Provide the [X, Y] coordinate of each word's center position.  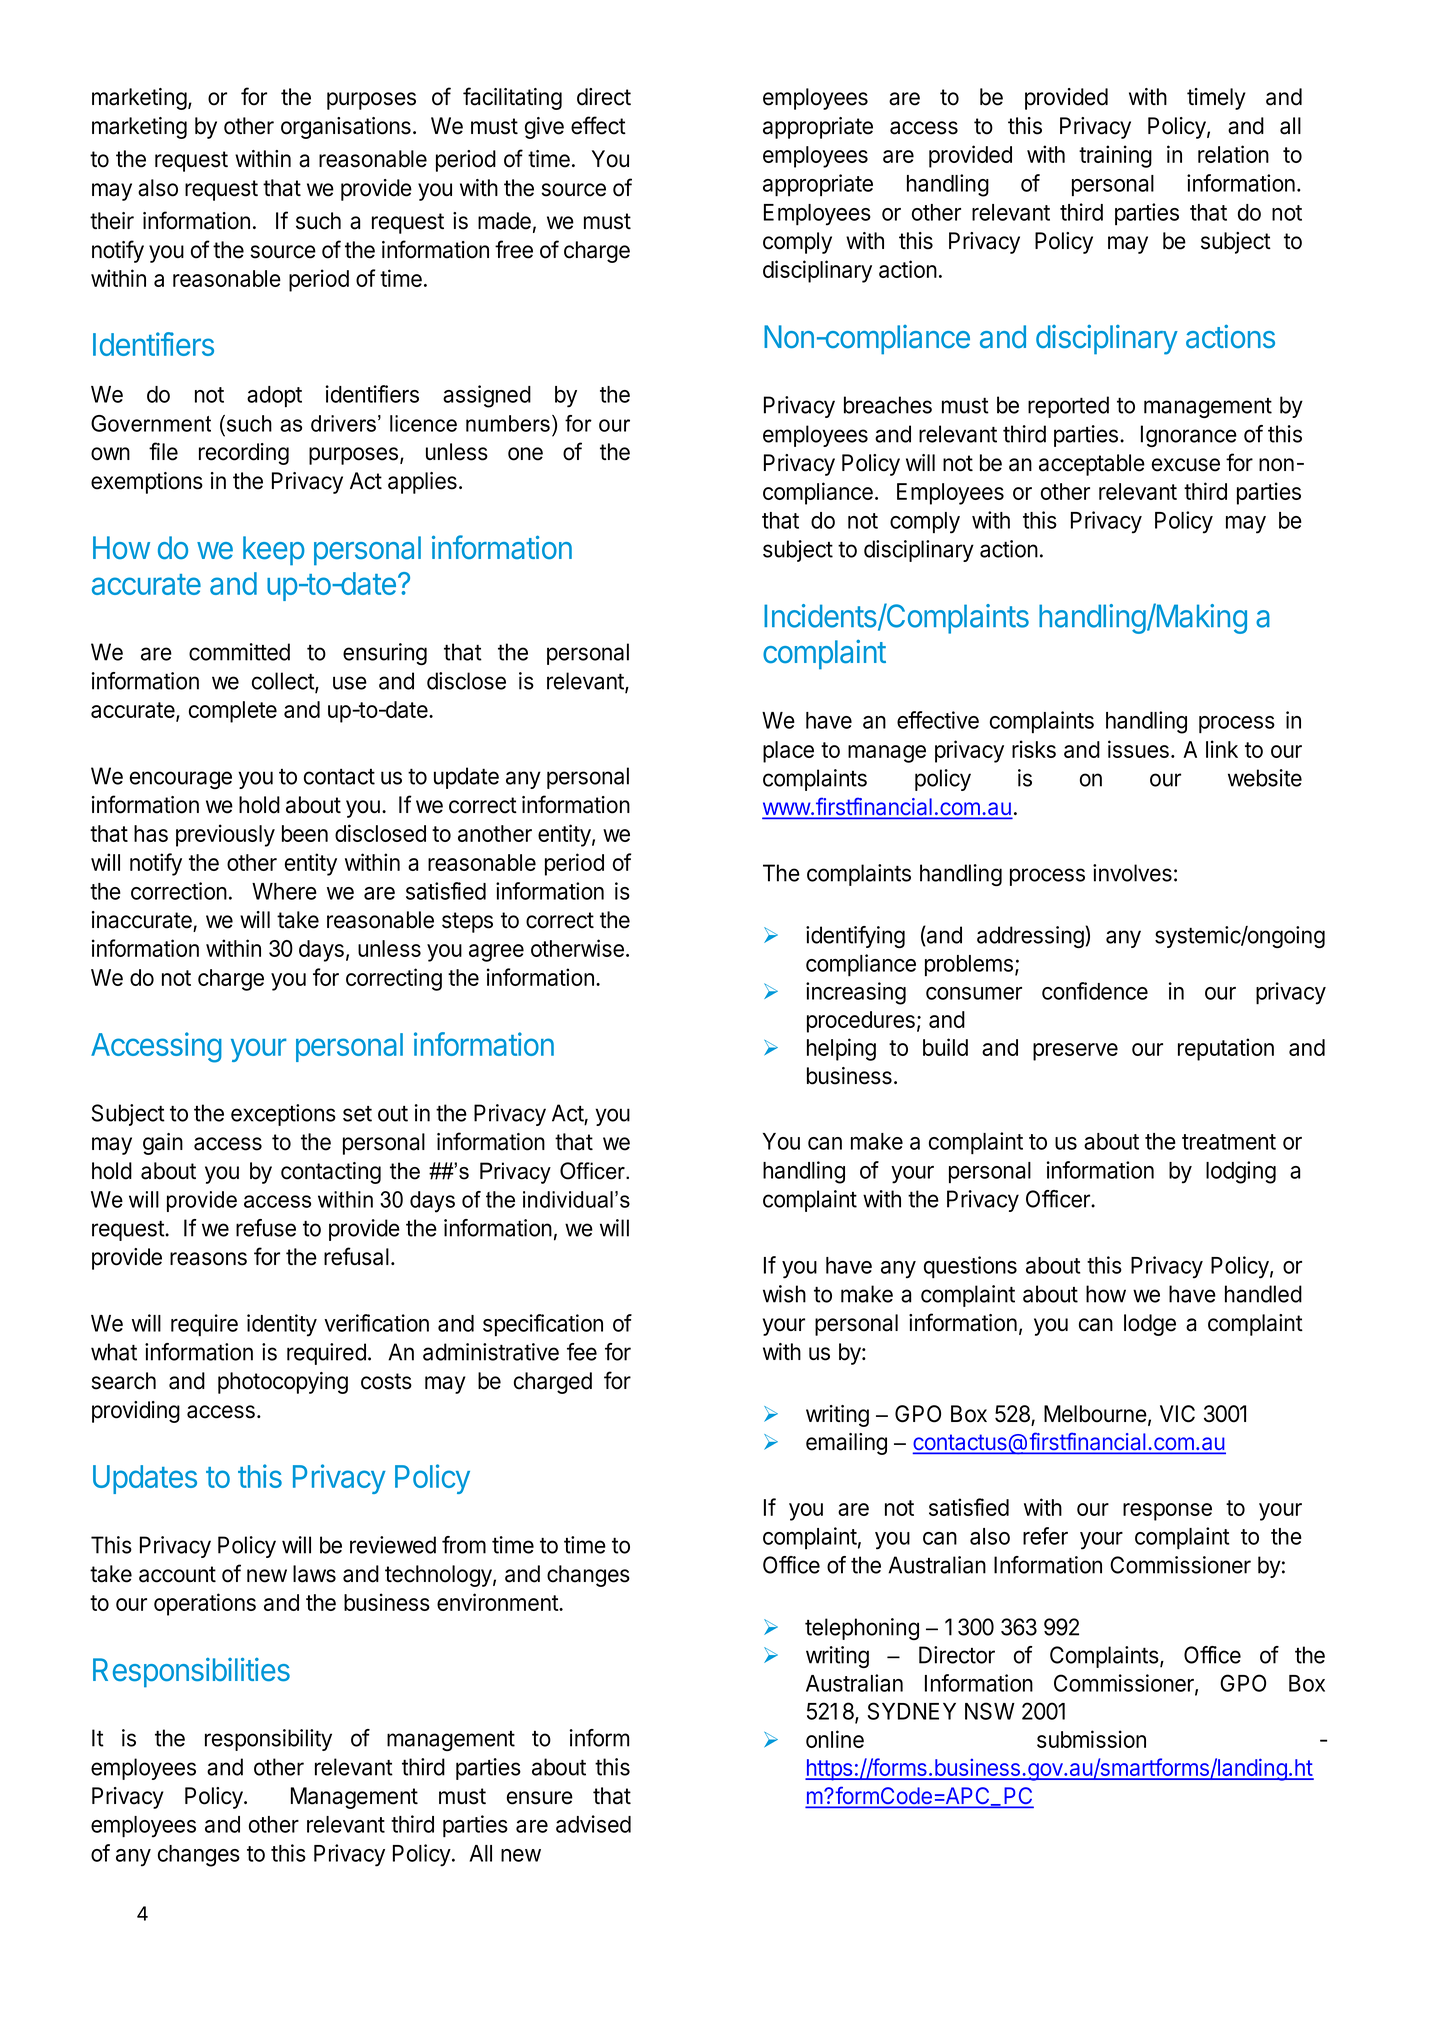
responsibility [268, 1740]
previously [225, 835]
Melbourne [1095, 1414]
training [1115, 156]
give [544, 128]
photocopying [283, 1383]
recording [244, 454]
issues [1138, 749]
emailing [846, 1444]
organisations [346, 128]
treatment [1229, 1142]
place [788, 752]
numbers [508, 423]
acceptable [1092, 465]
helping [841, 1049]
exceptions [283, 1115]
